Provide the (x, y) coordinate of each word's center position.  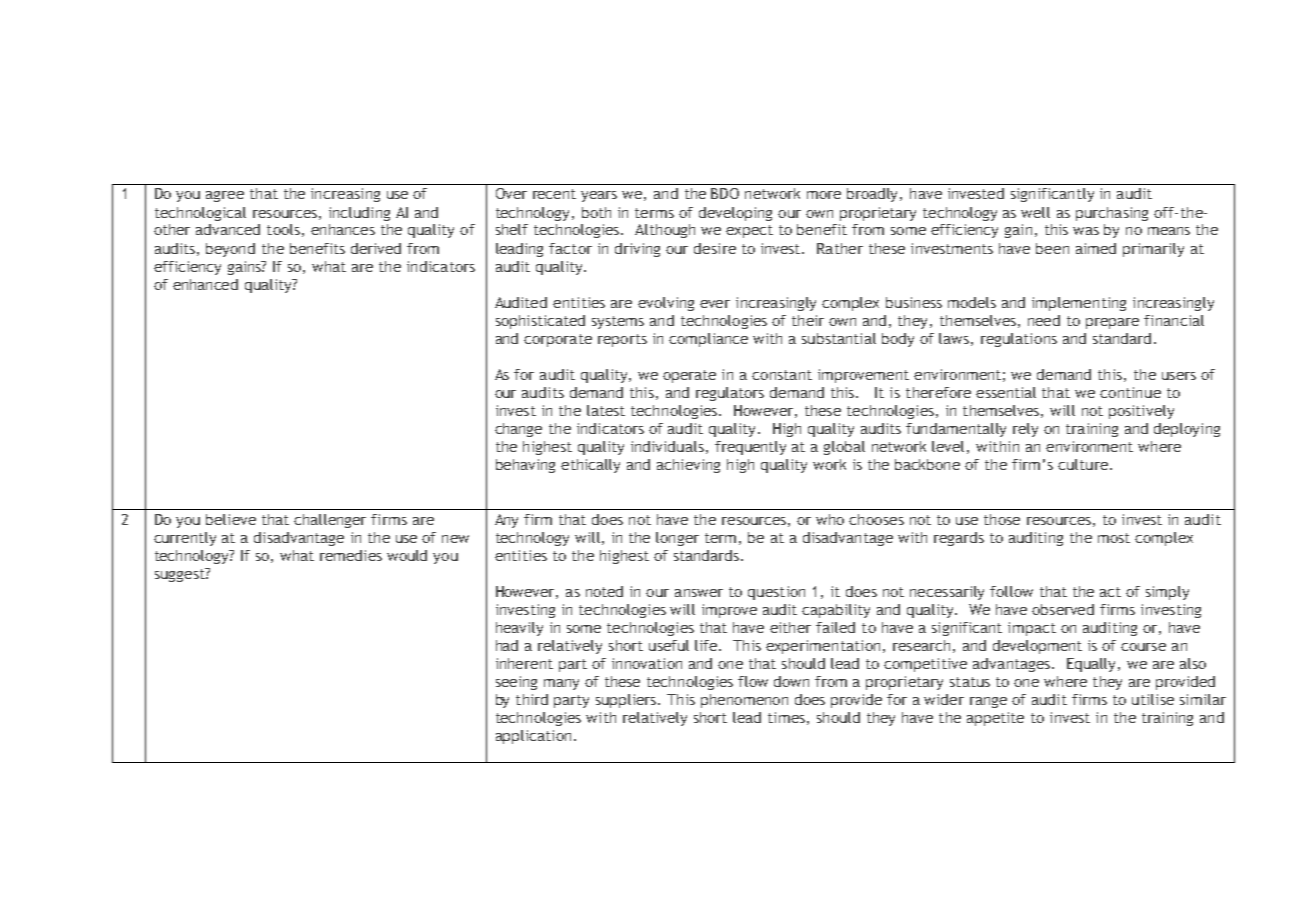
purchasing (1112, 214)
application (533, 737)
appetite (995, 719)
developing (735, 214)
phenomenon (744, 701)
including (359, 214)
